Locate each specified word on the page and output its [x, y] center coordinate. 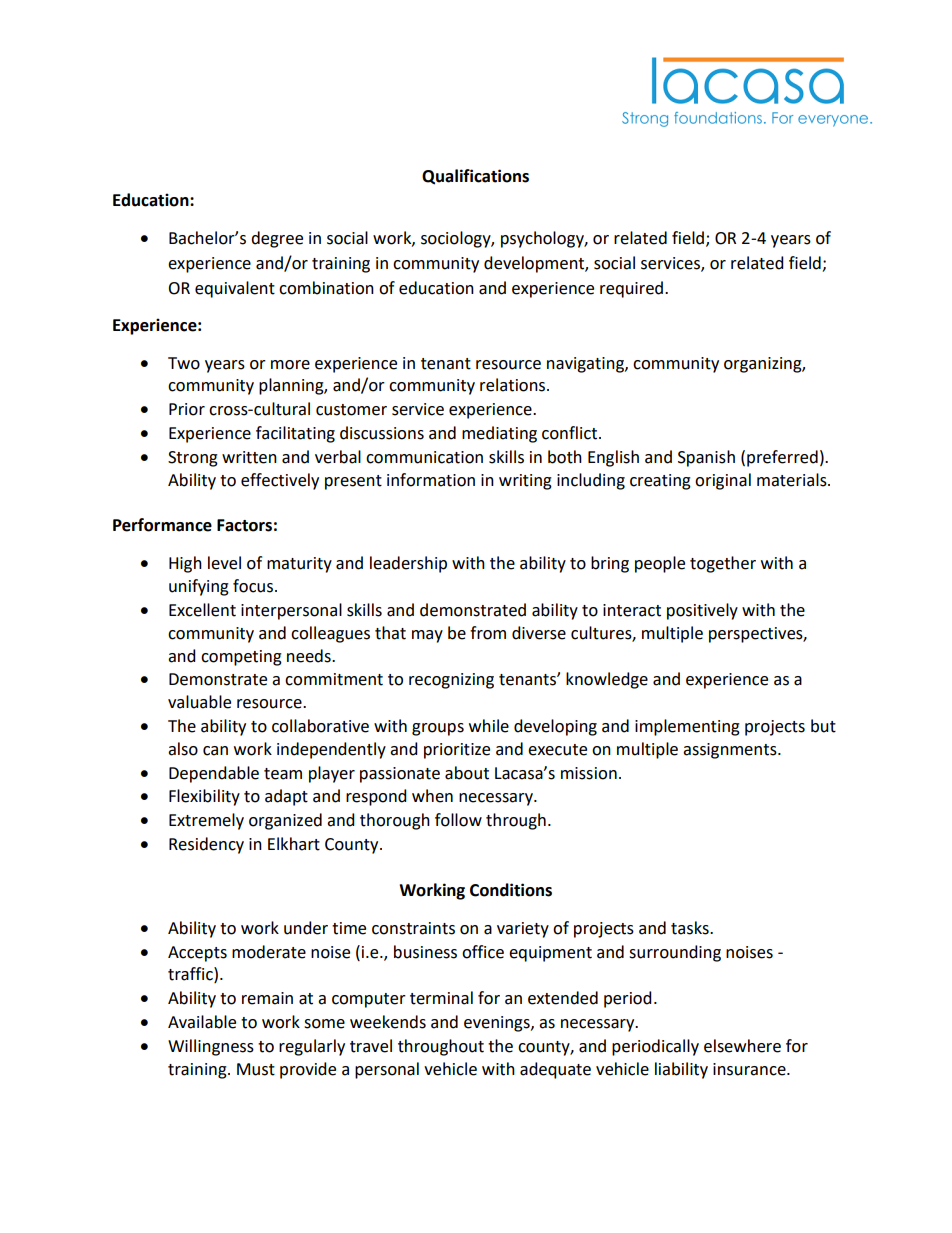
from [488, 633]
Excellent [202, 610]
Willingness [211, 1047]
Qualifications [475, 177]
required [633, 289]
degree [277, 239]
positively [702, 611]
